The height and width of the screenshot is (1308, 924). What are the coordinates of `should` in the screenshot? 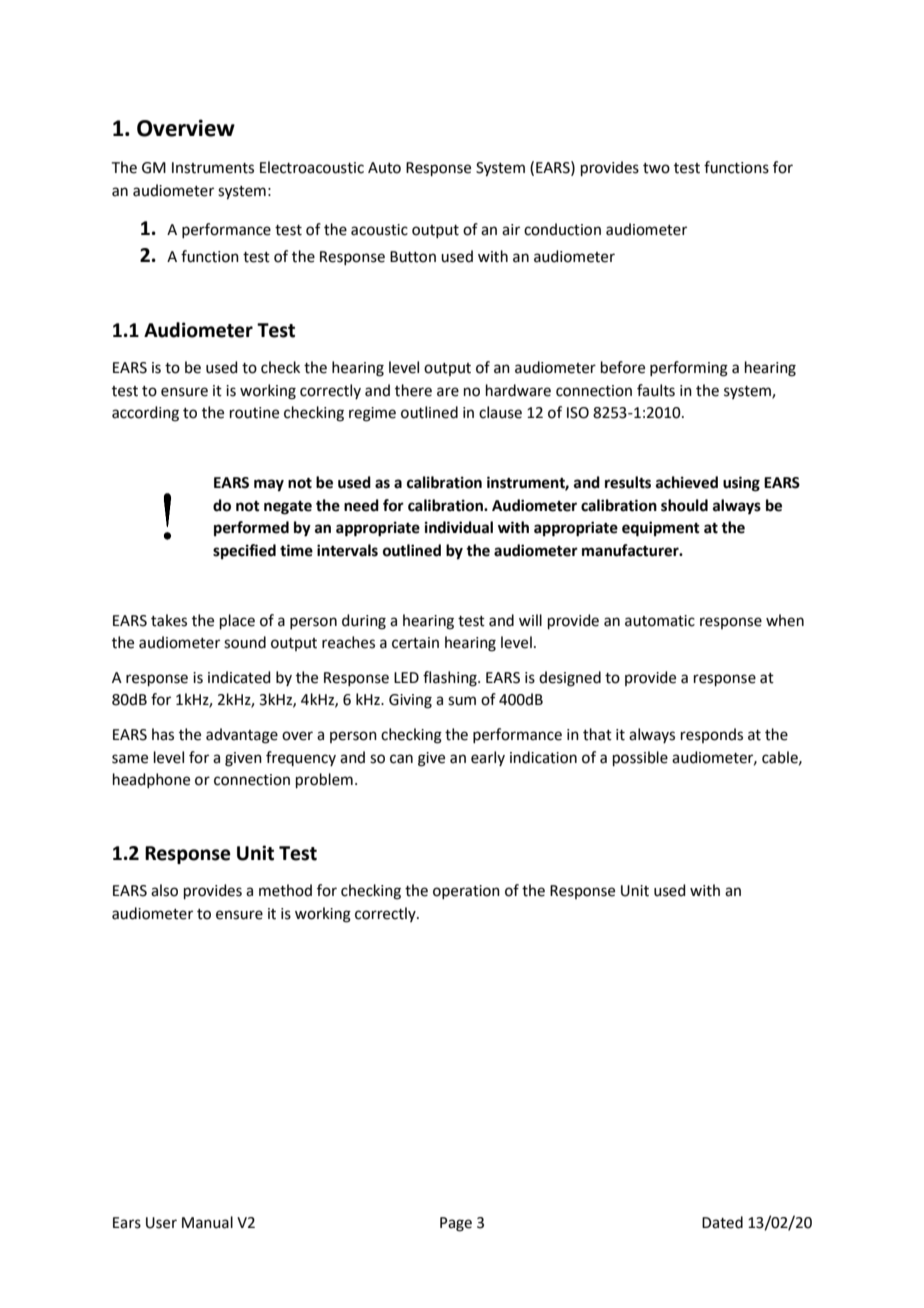 It's located at (684, 505).
